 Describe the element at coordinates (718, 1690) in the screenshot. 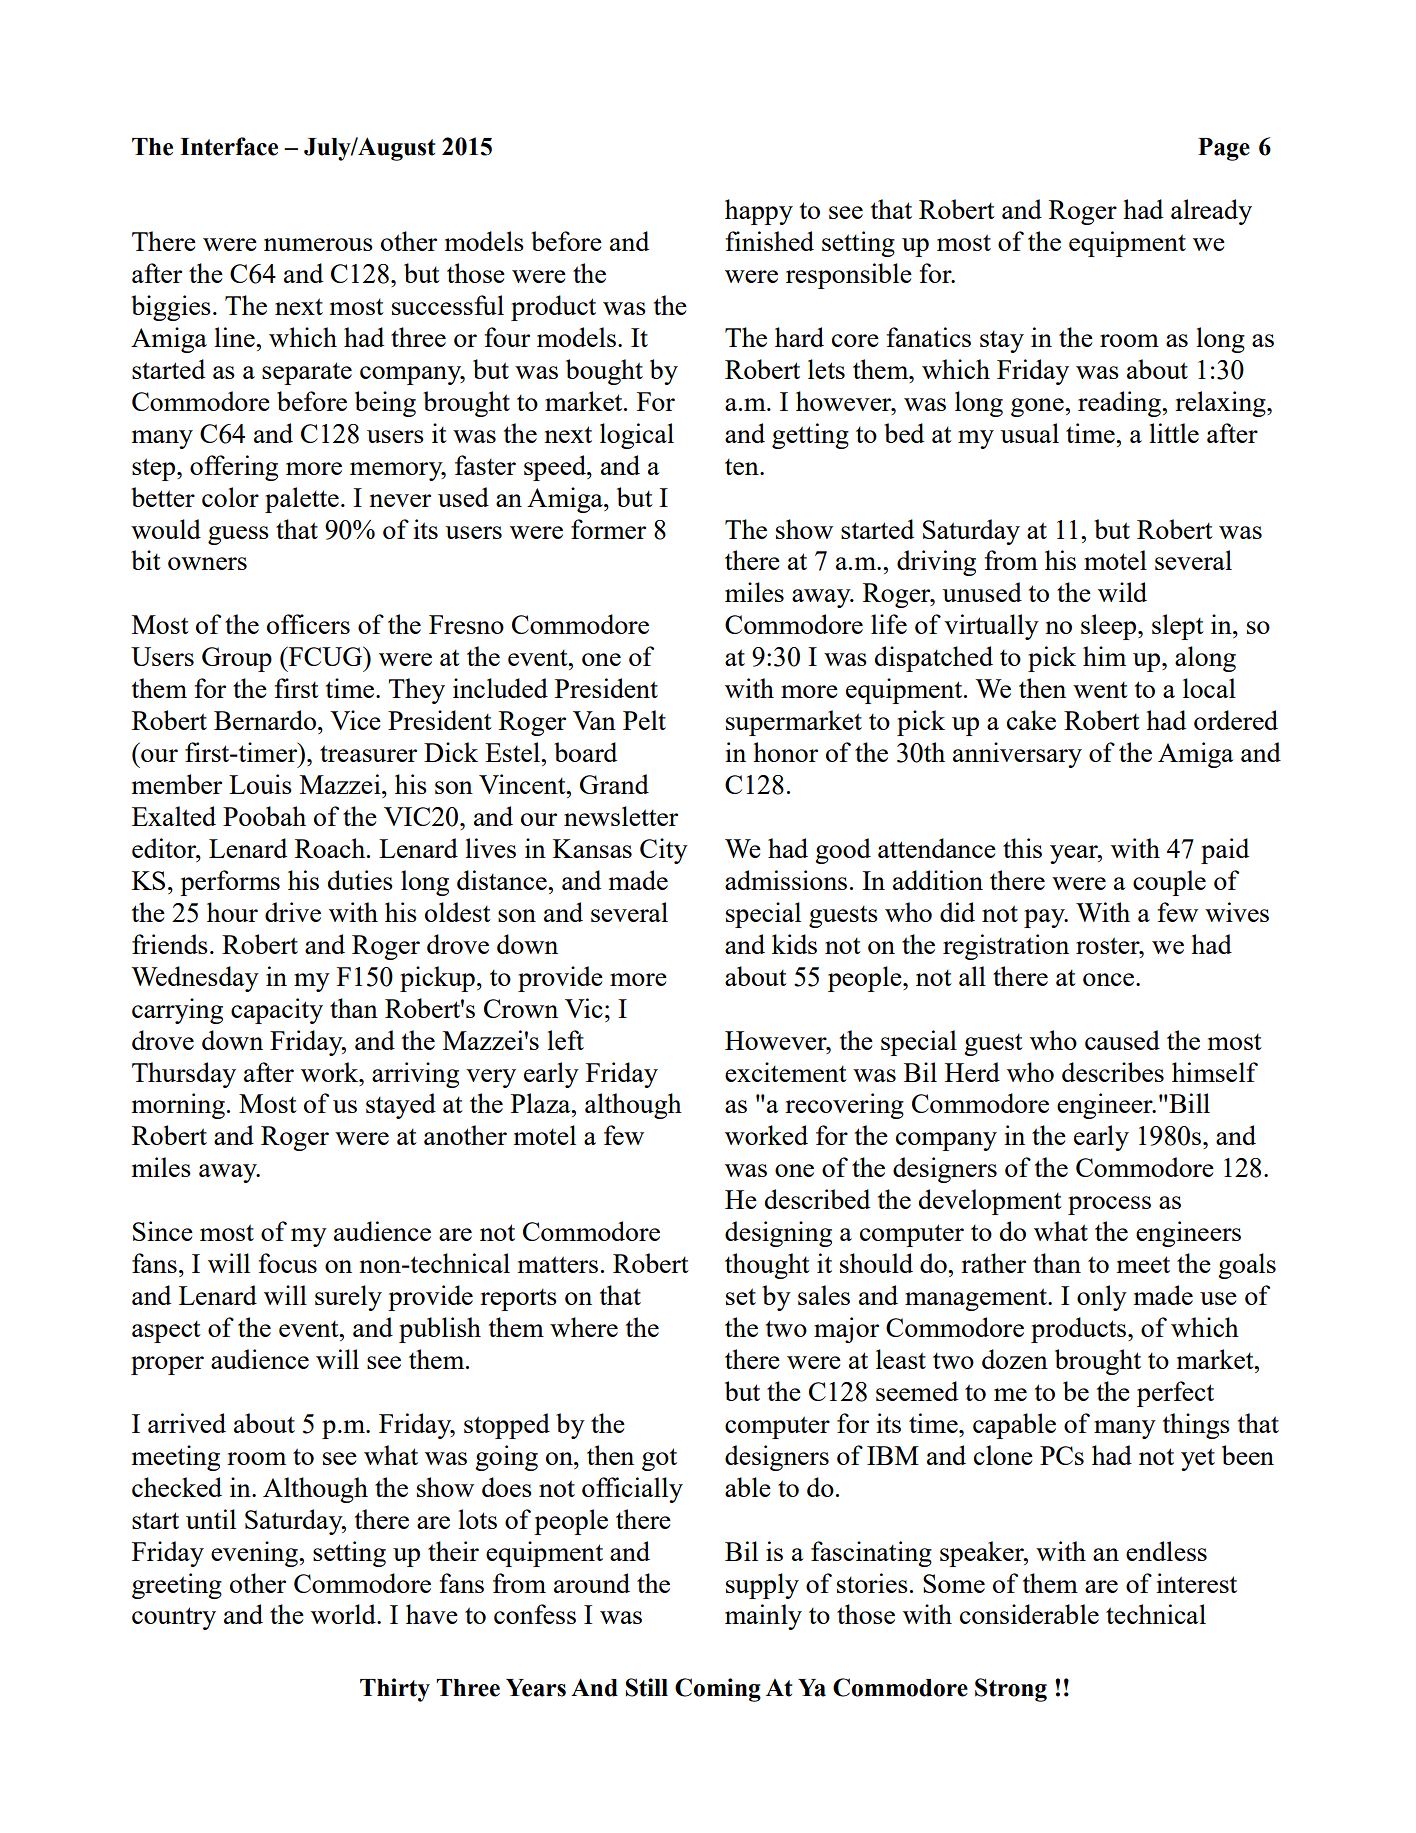

I see `Coming` at that location.
